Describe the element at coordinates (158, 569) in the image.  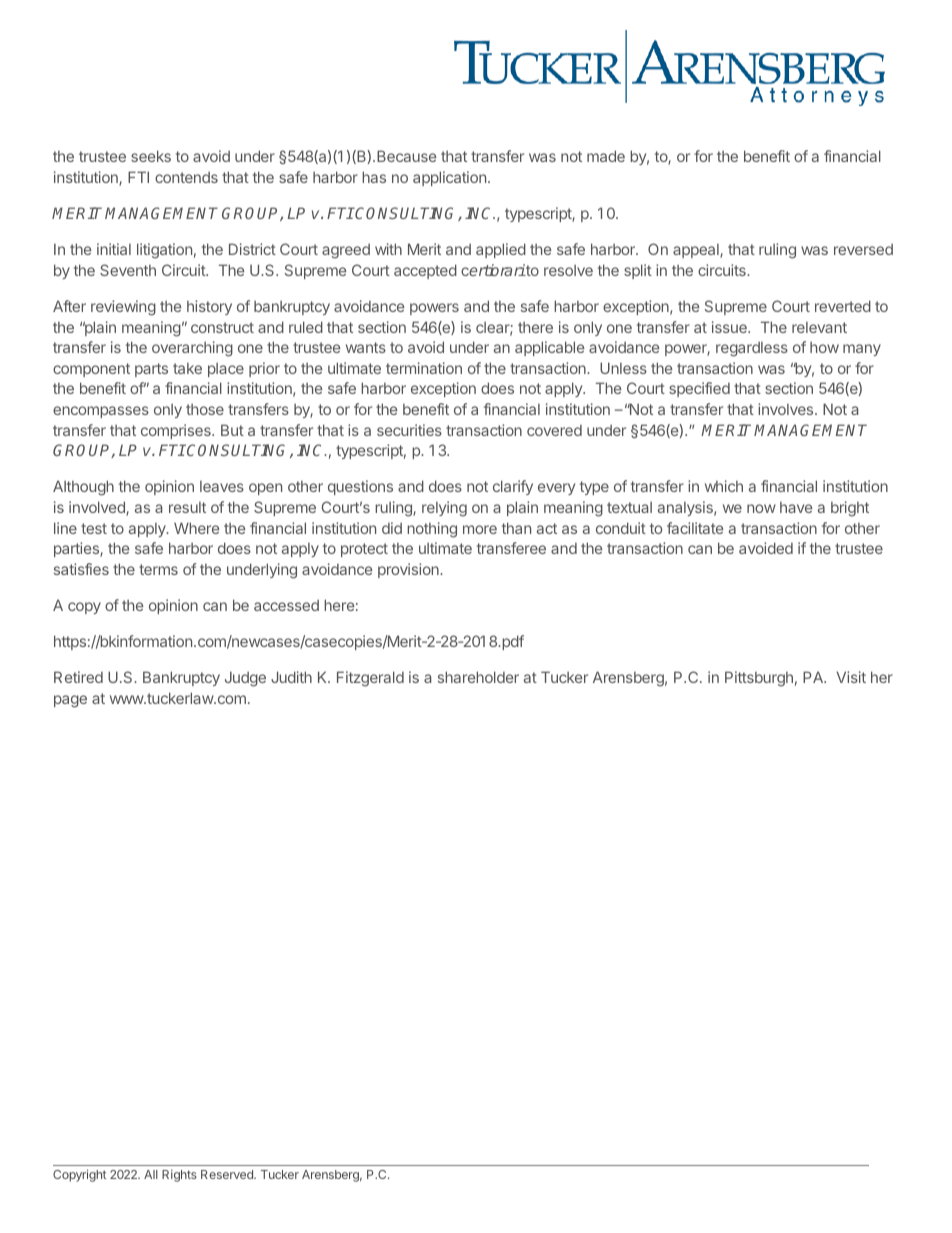
I see `terms` at that location.
